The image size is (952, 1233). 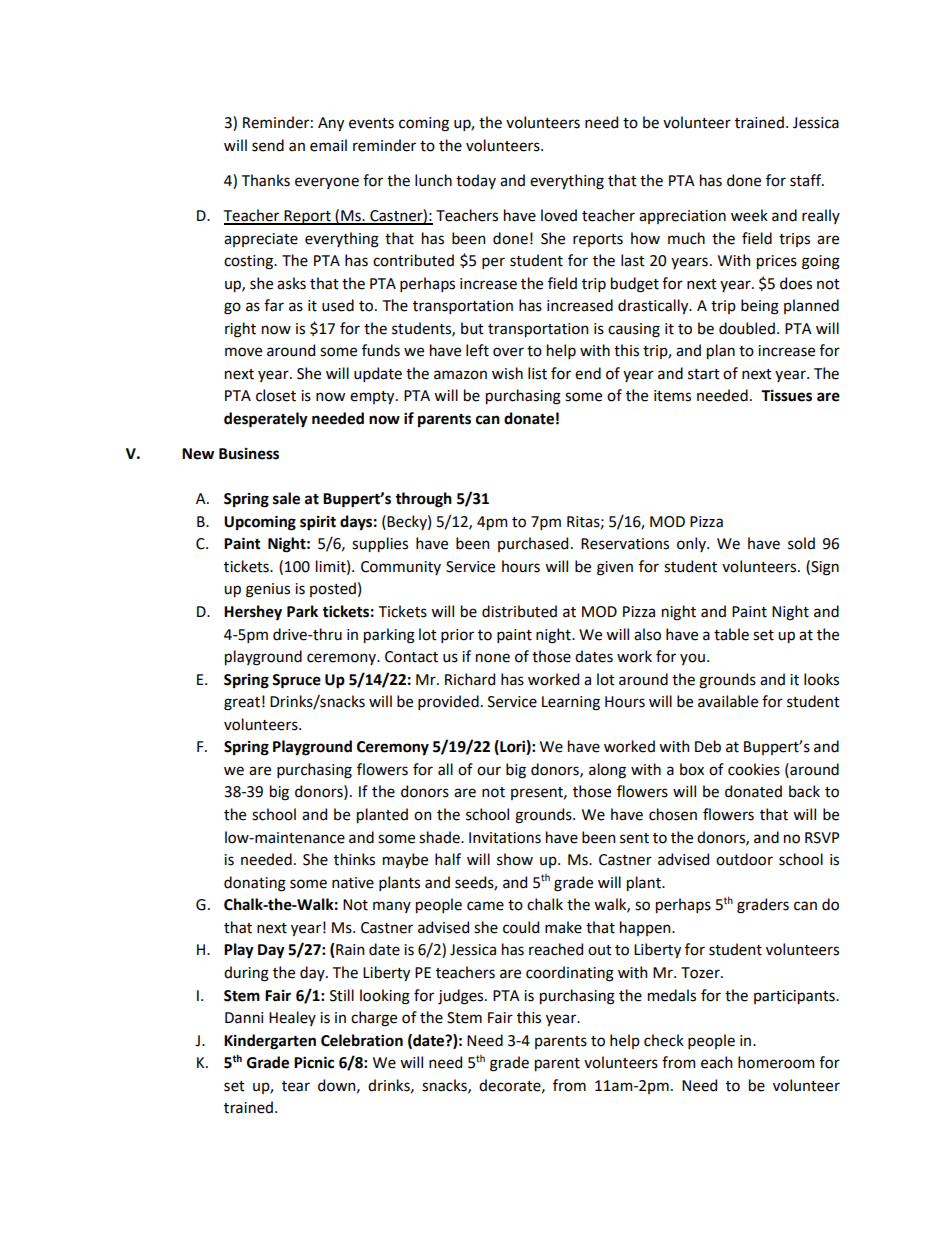 I want to click on staff, so click(x=807, y=180).
